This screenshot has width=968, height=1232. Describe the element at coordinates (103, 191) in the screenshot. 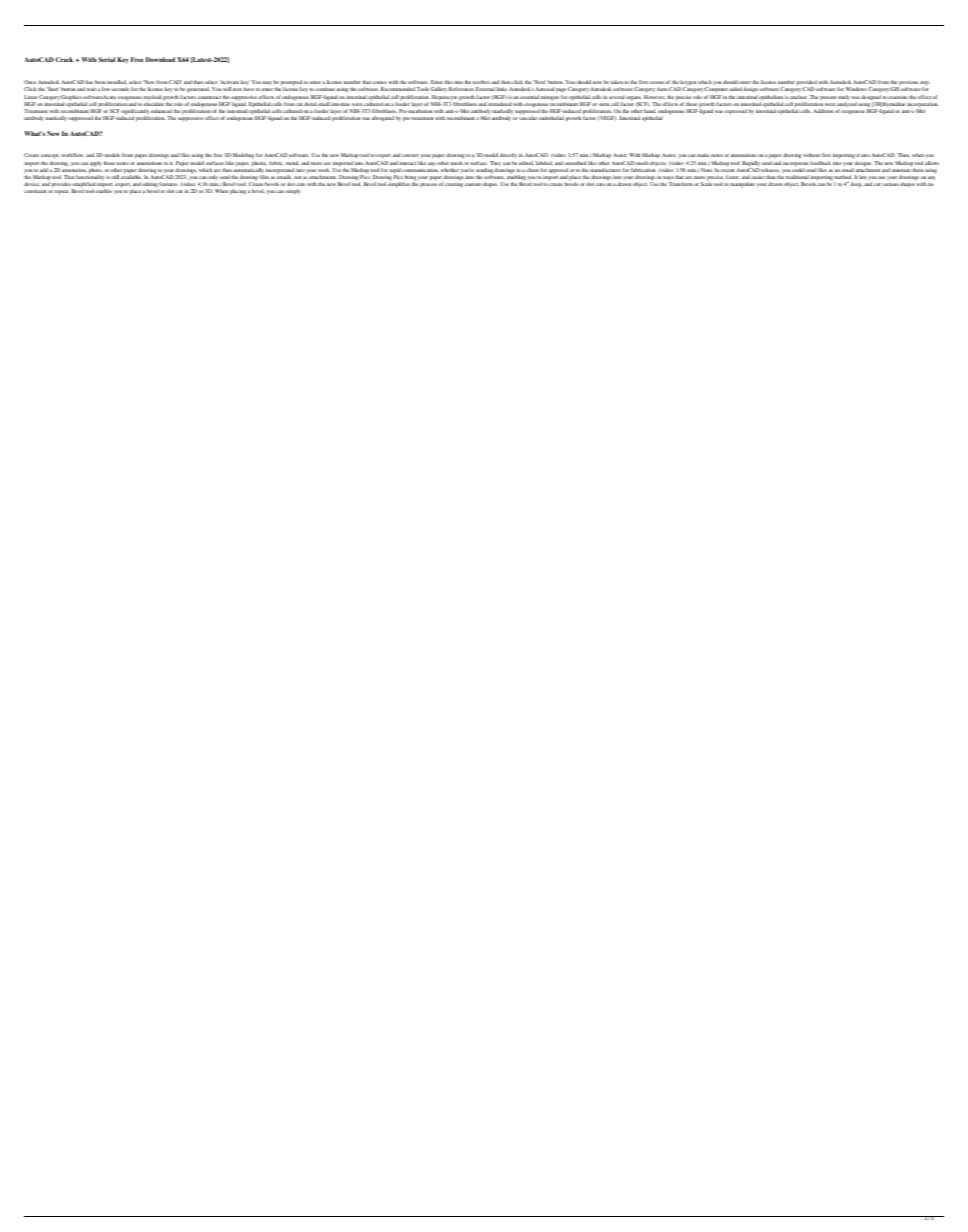

I see `enables` at that location.
